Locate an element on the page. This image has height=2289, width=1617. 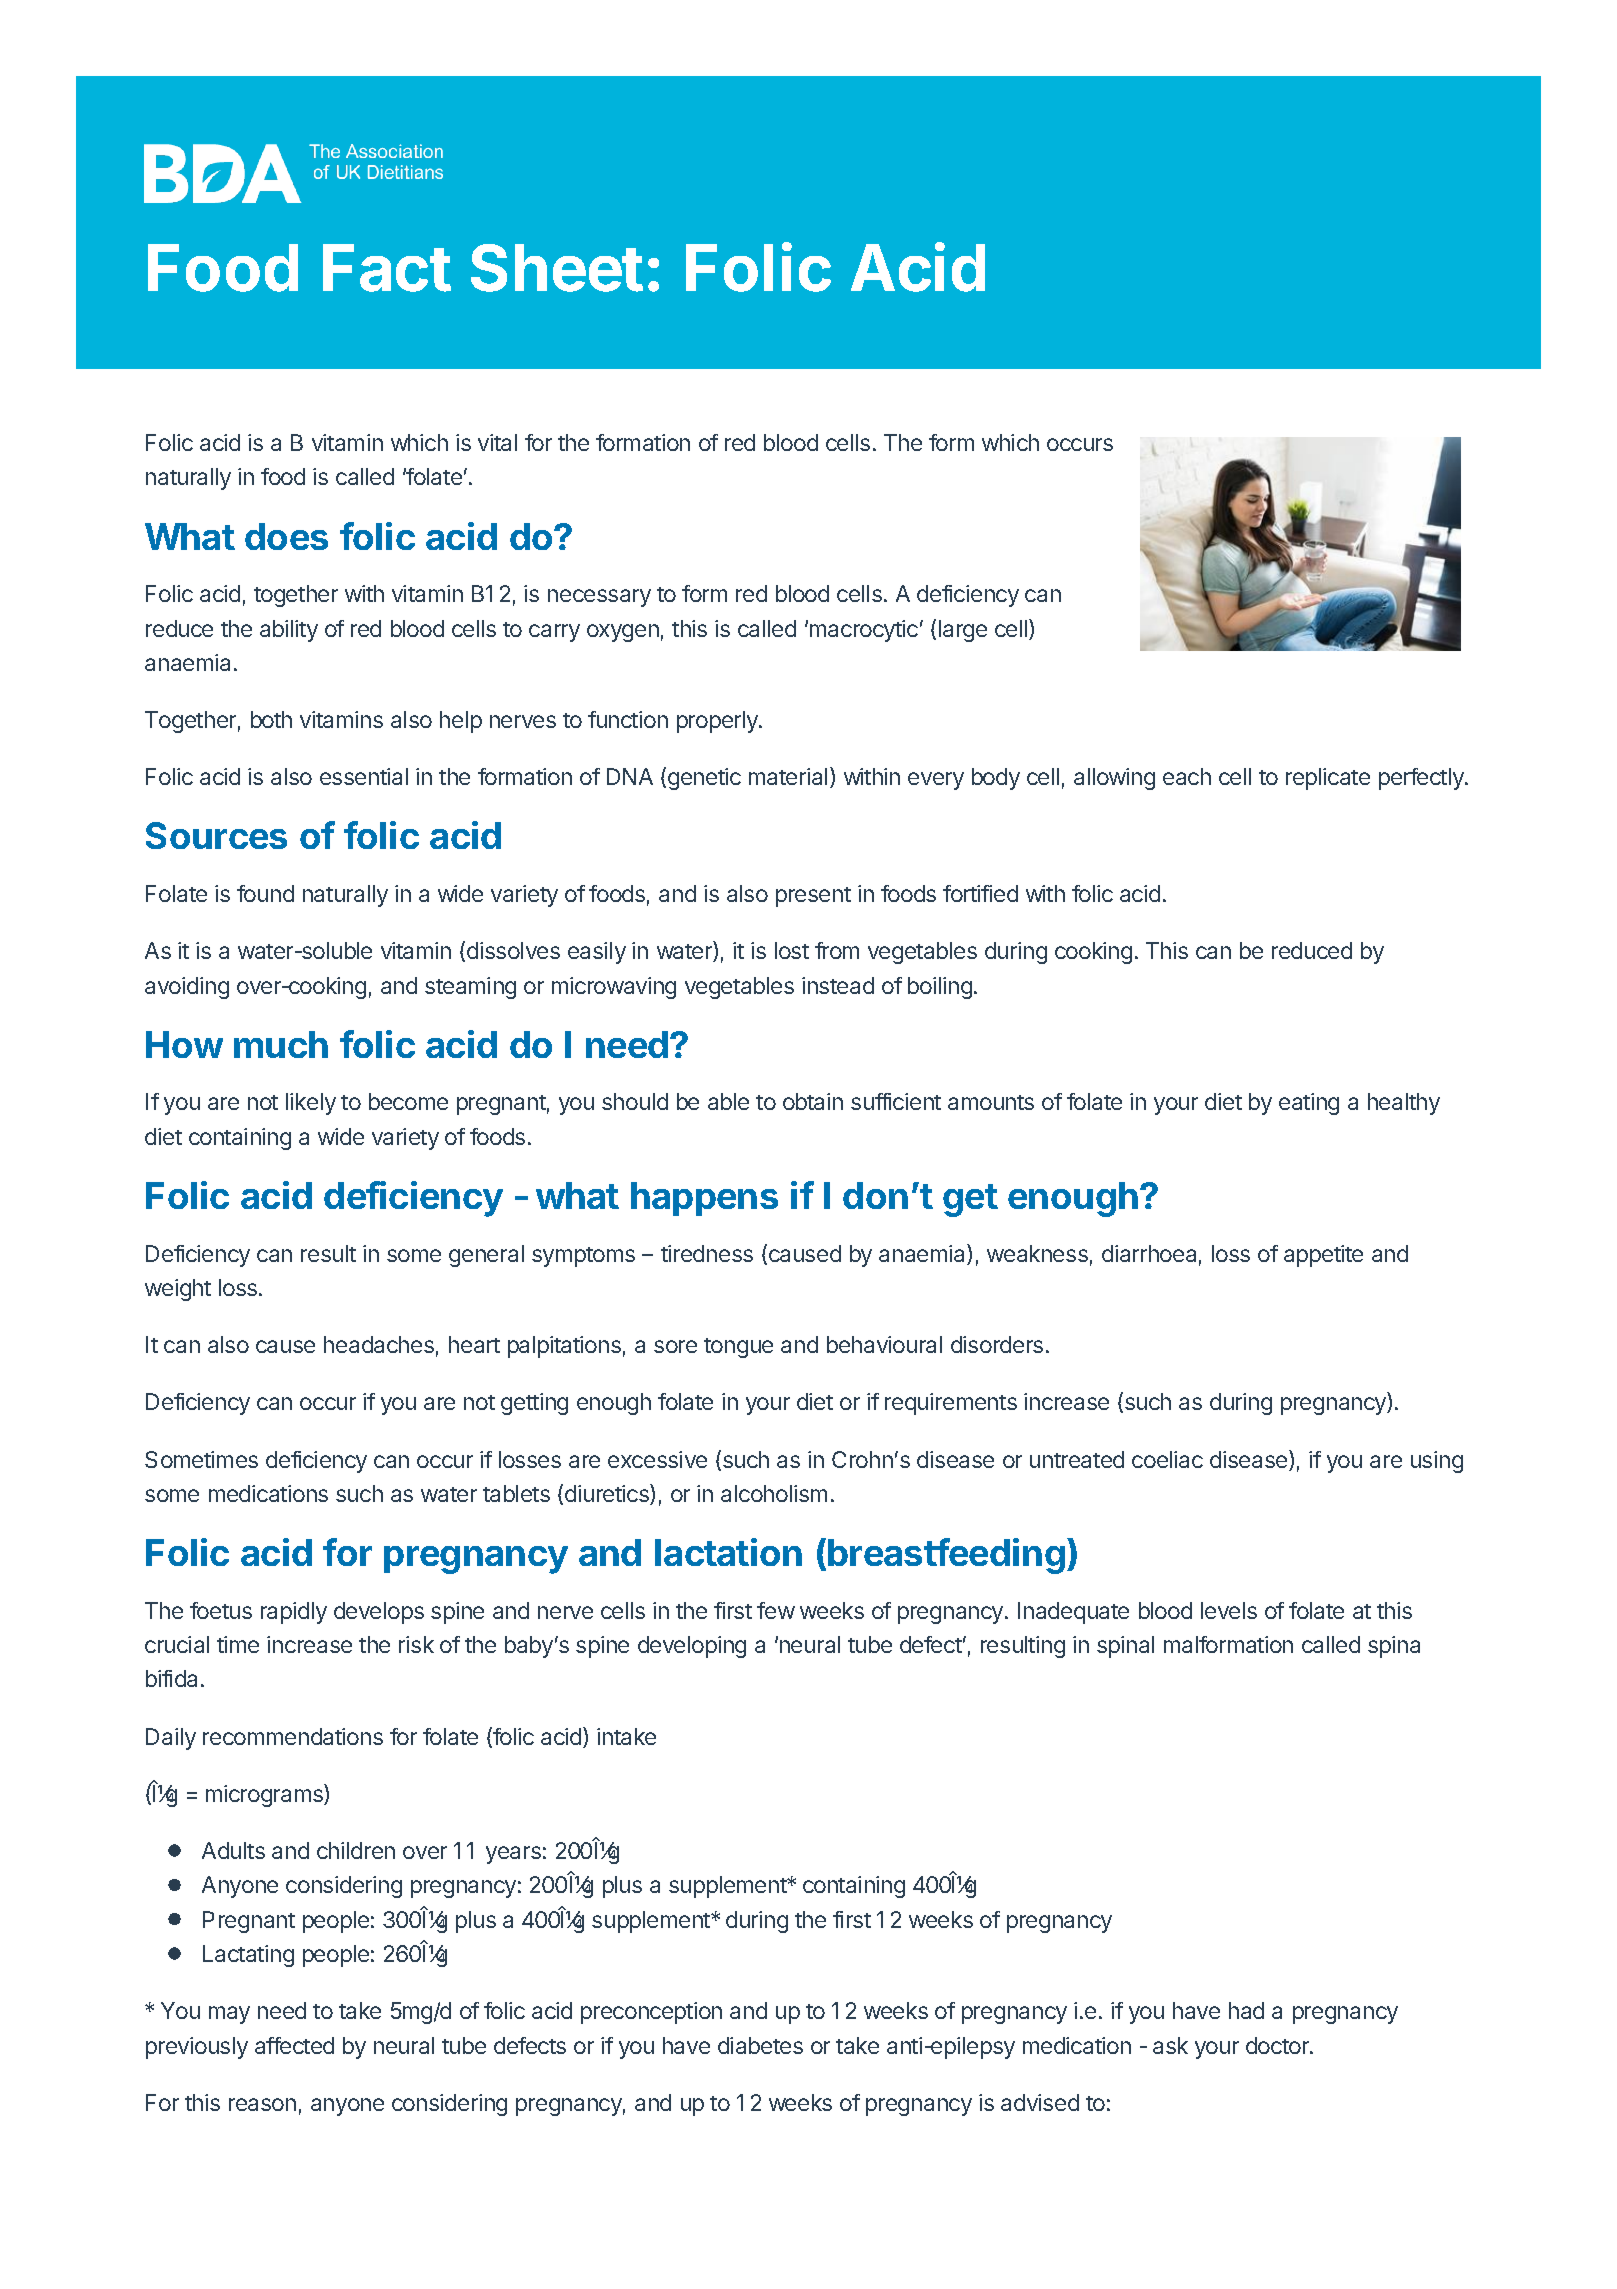
Sheet is located at coordinates (557, 268).
